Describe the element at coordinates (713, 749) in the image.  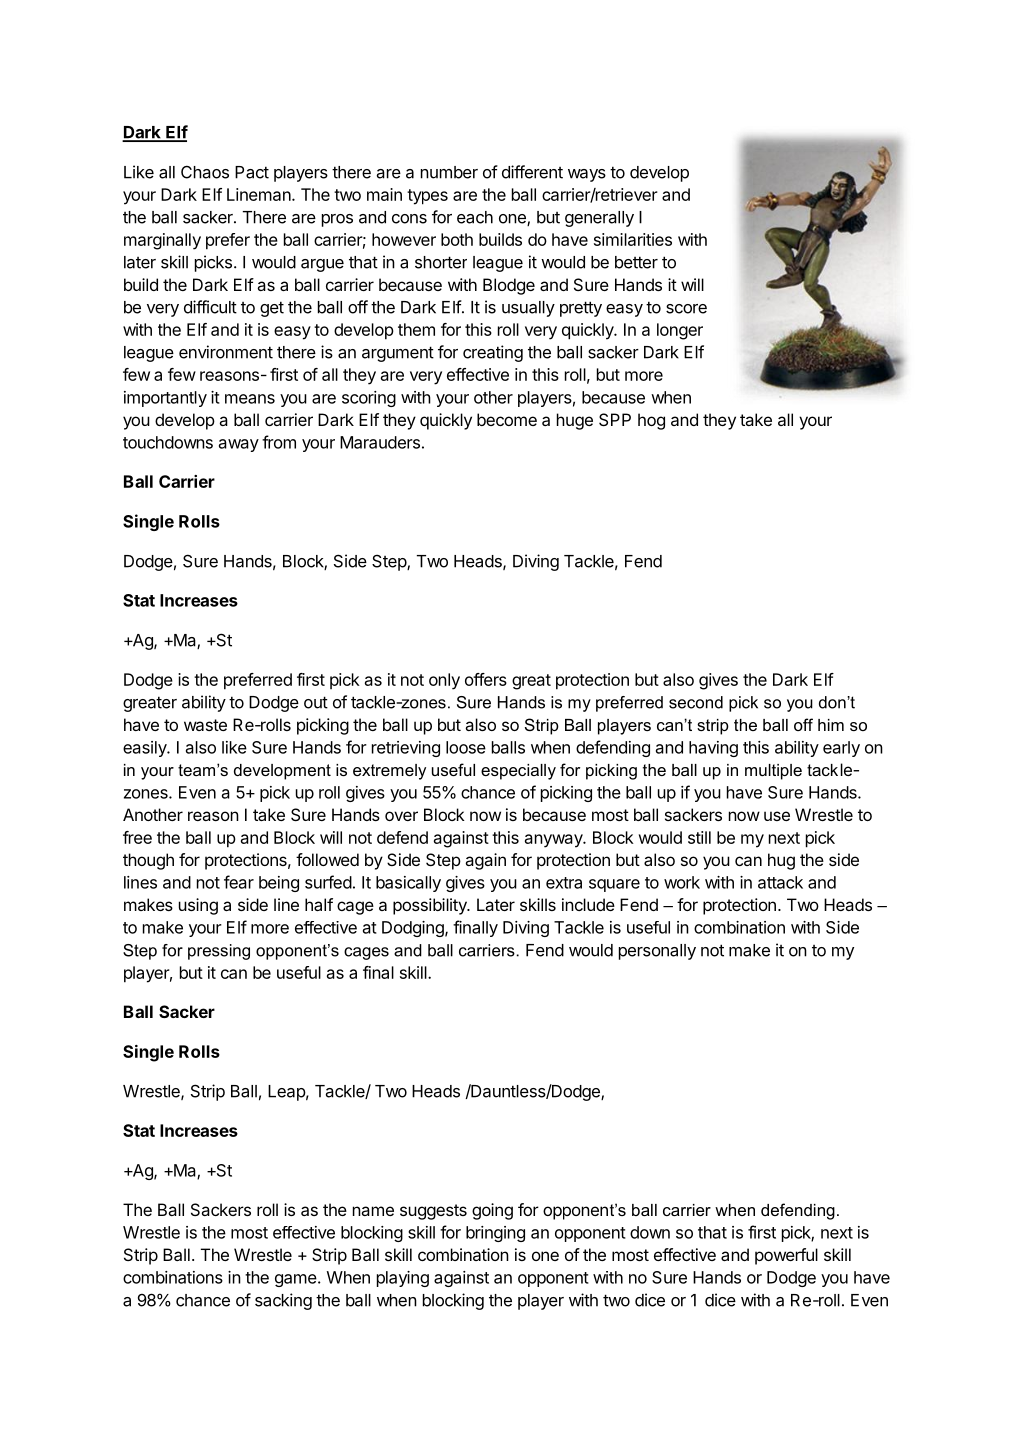
I see `having` at that location.
